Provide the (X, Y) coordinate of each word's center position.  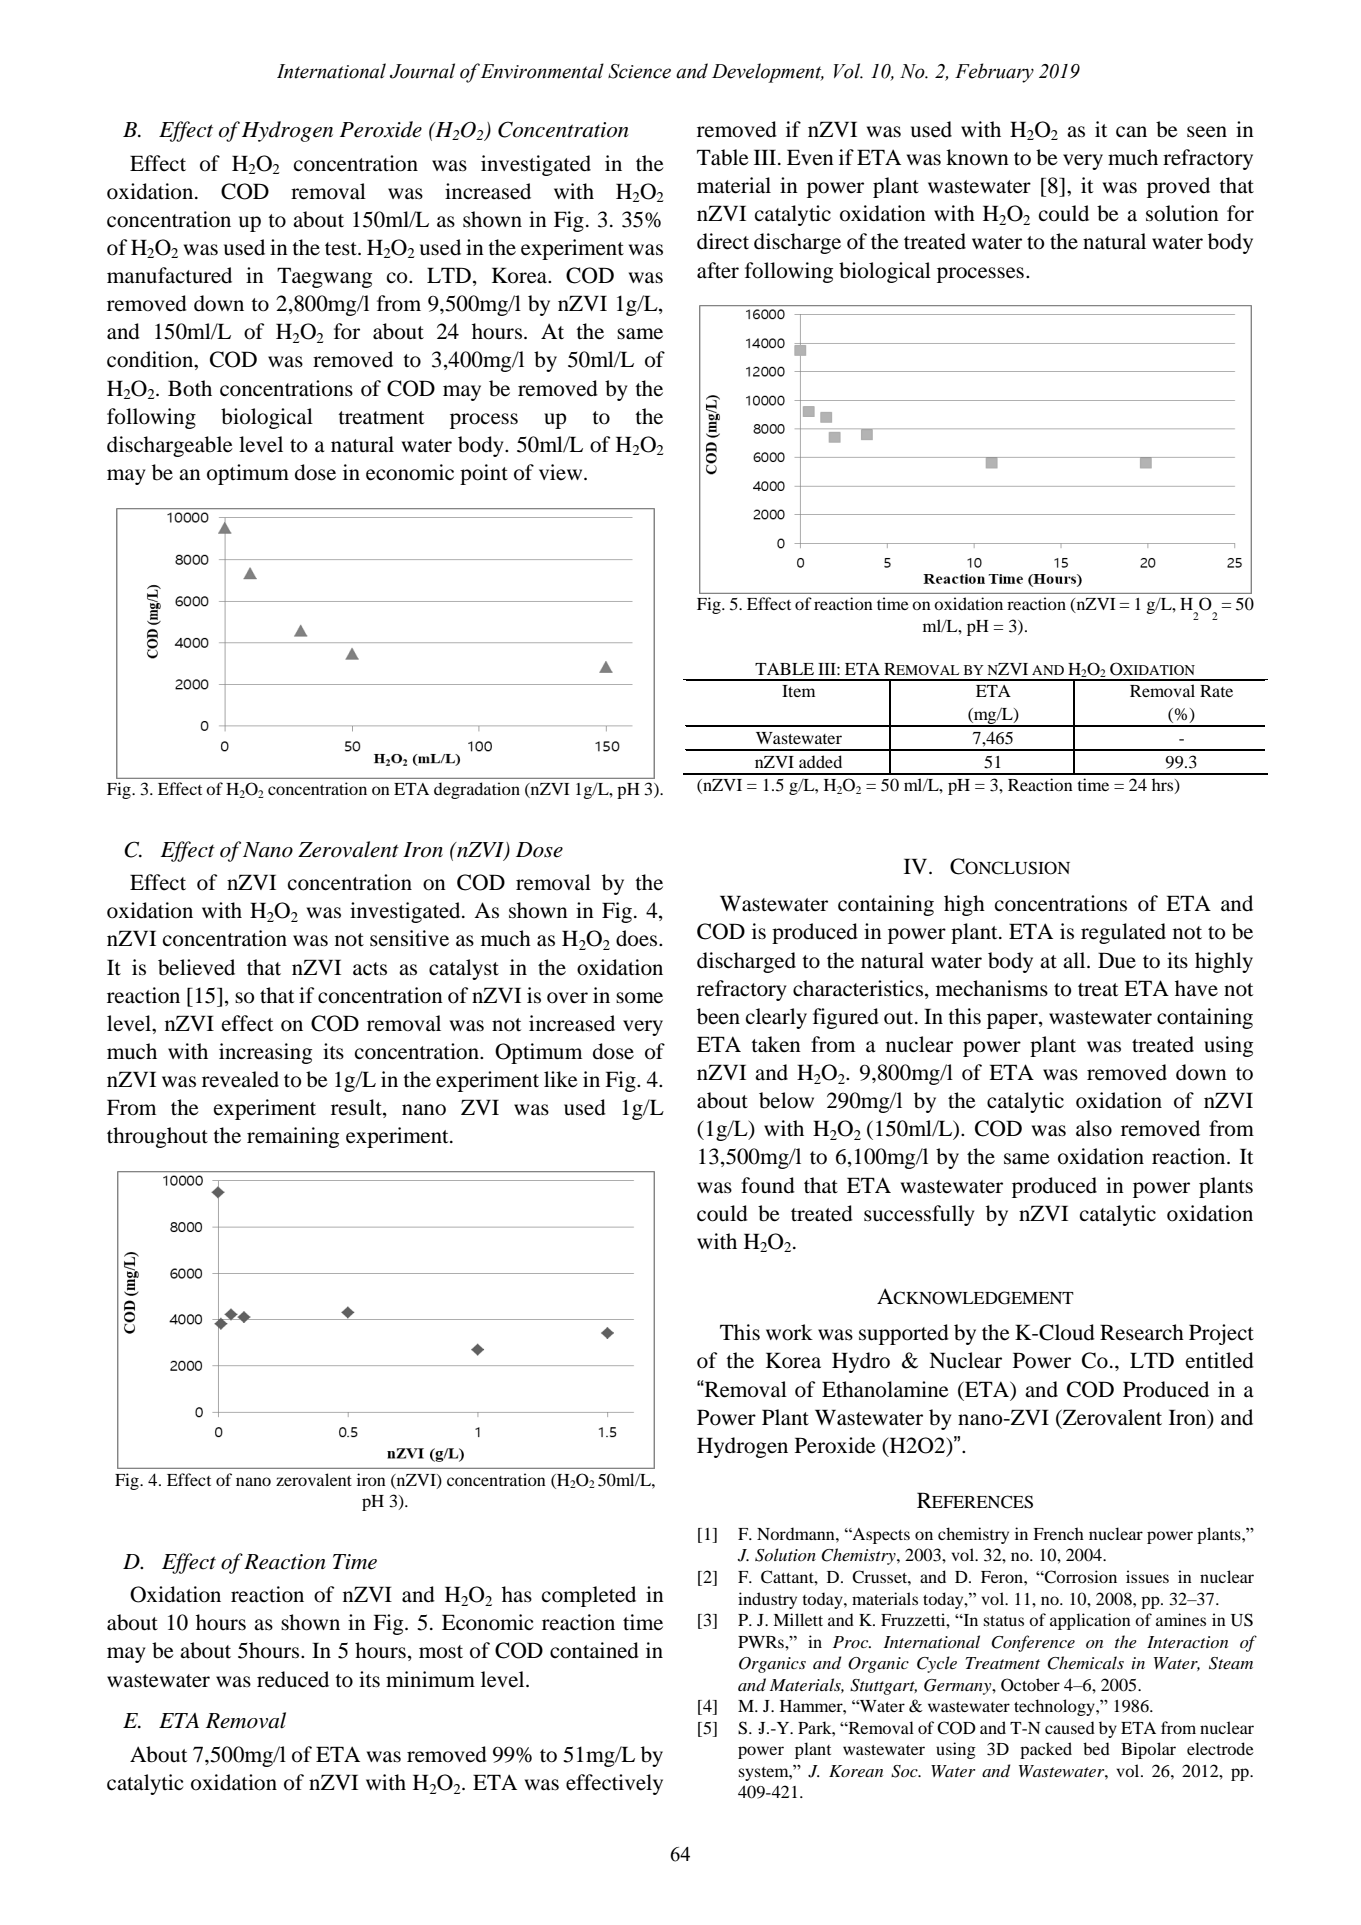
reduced (293, 1679)
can (1131, 132)
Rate (1216, 691)
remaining (293, 1137)
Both (190, 388)
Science (639, 71)
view (562, 472)
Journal (422, 71)
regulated (1123, 933)
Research (1142, 1332)
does (638, 938)
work (789, 1332)
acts (370, 969)
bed (1096, 1748)
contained (594, 1650)
